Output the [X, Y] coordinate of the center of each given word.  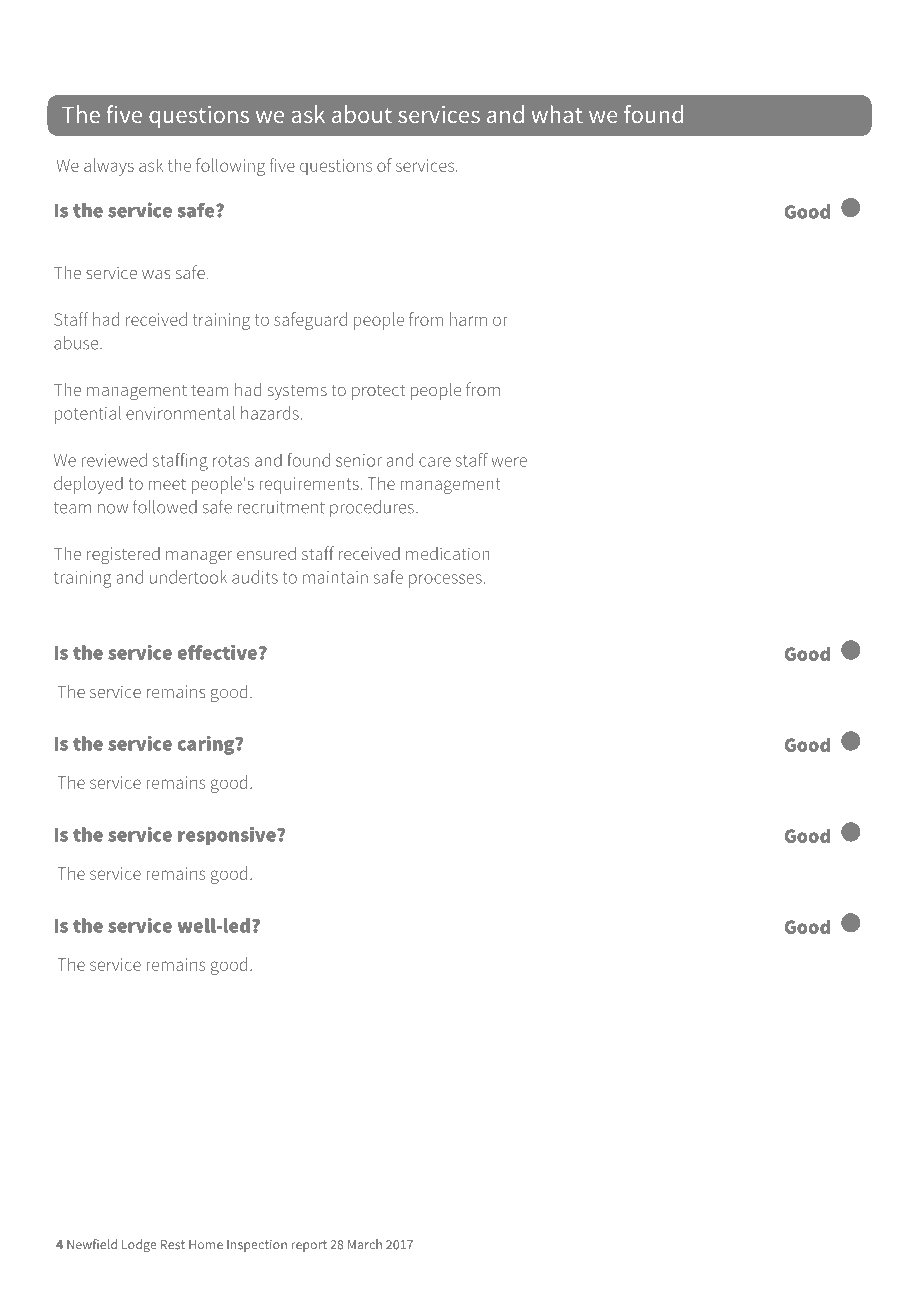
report [309, 1246]
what [557, 114]
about [362, 114]
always [109, 167]
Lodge [139, 1246]
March [365, 1244]
